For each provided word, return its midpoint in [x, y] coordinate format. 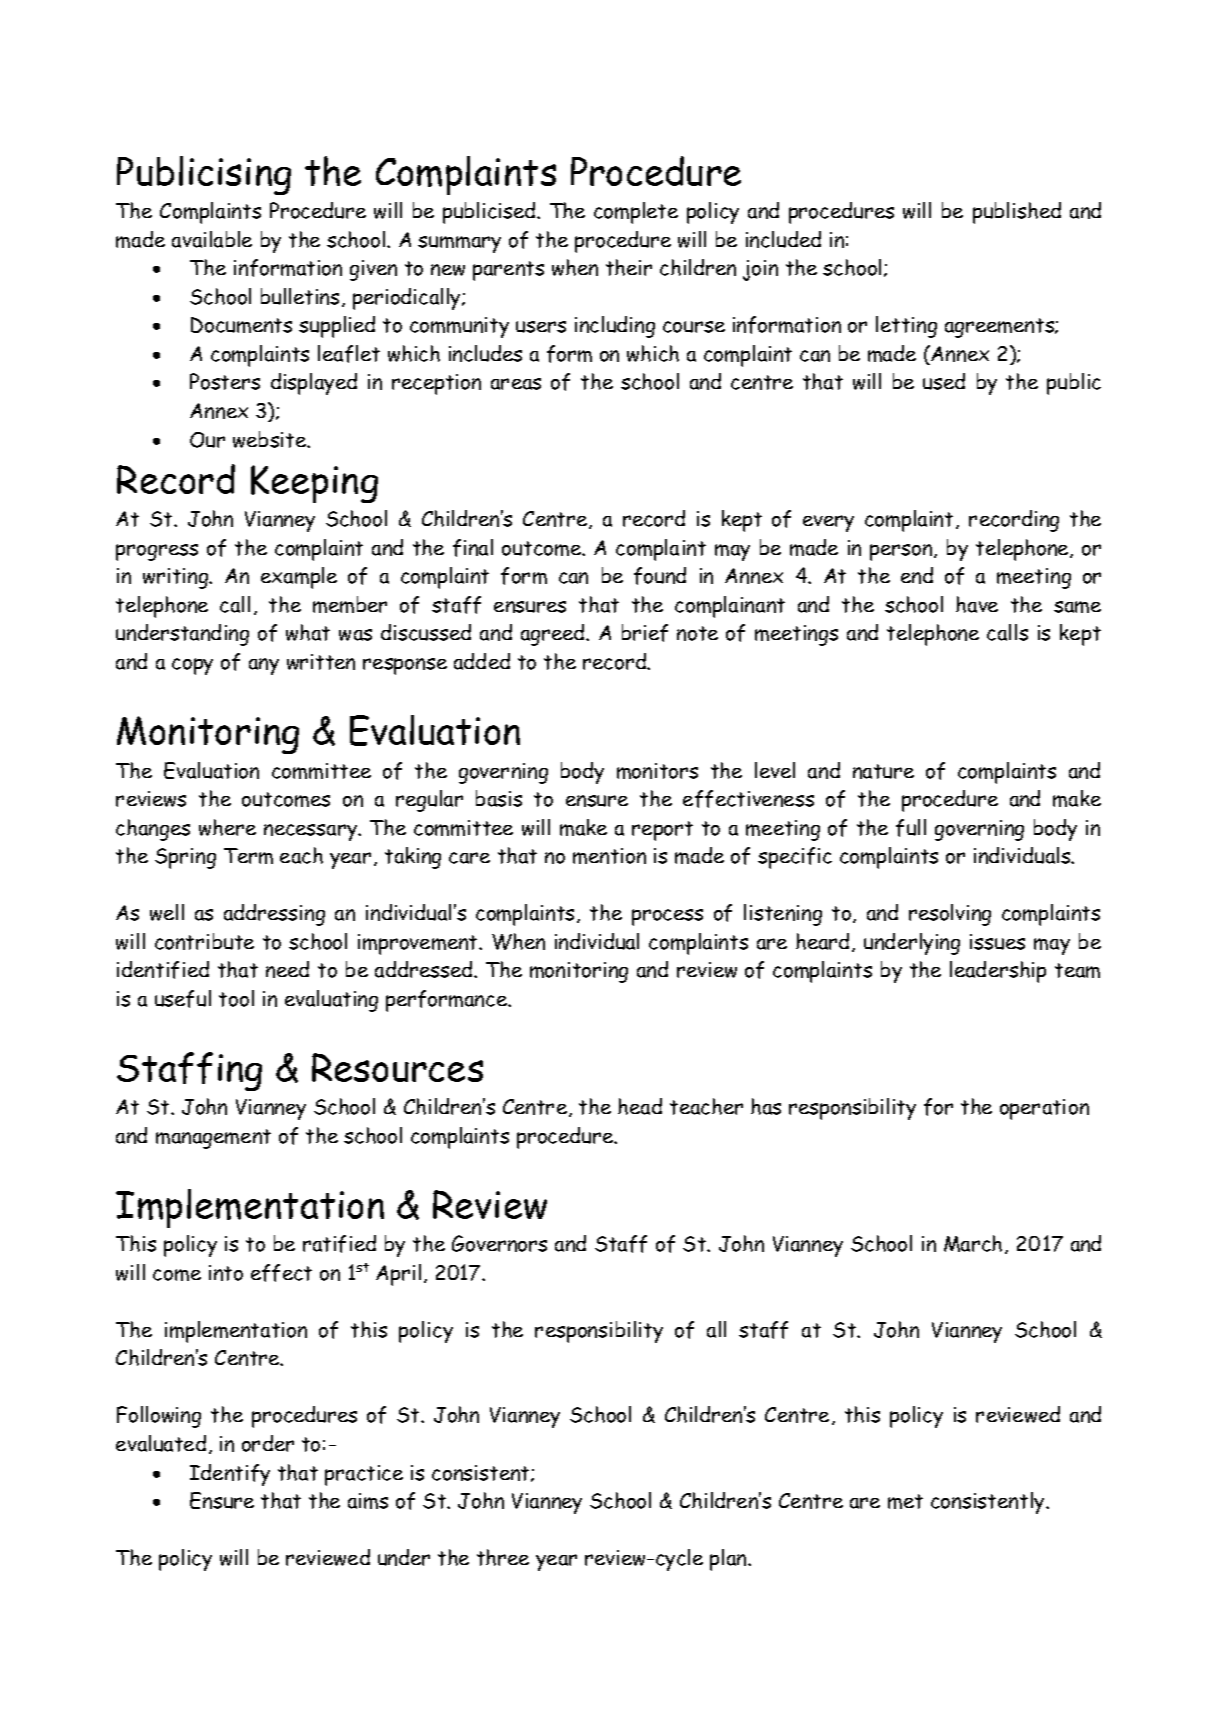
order [268, 1443]
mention [609, 856]
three [503, 1557]
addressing [274, 915]
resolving [950, 915]
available [212, 239]
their [629, 267]
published [1017, 213]
